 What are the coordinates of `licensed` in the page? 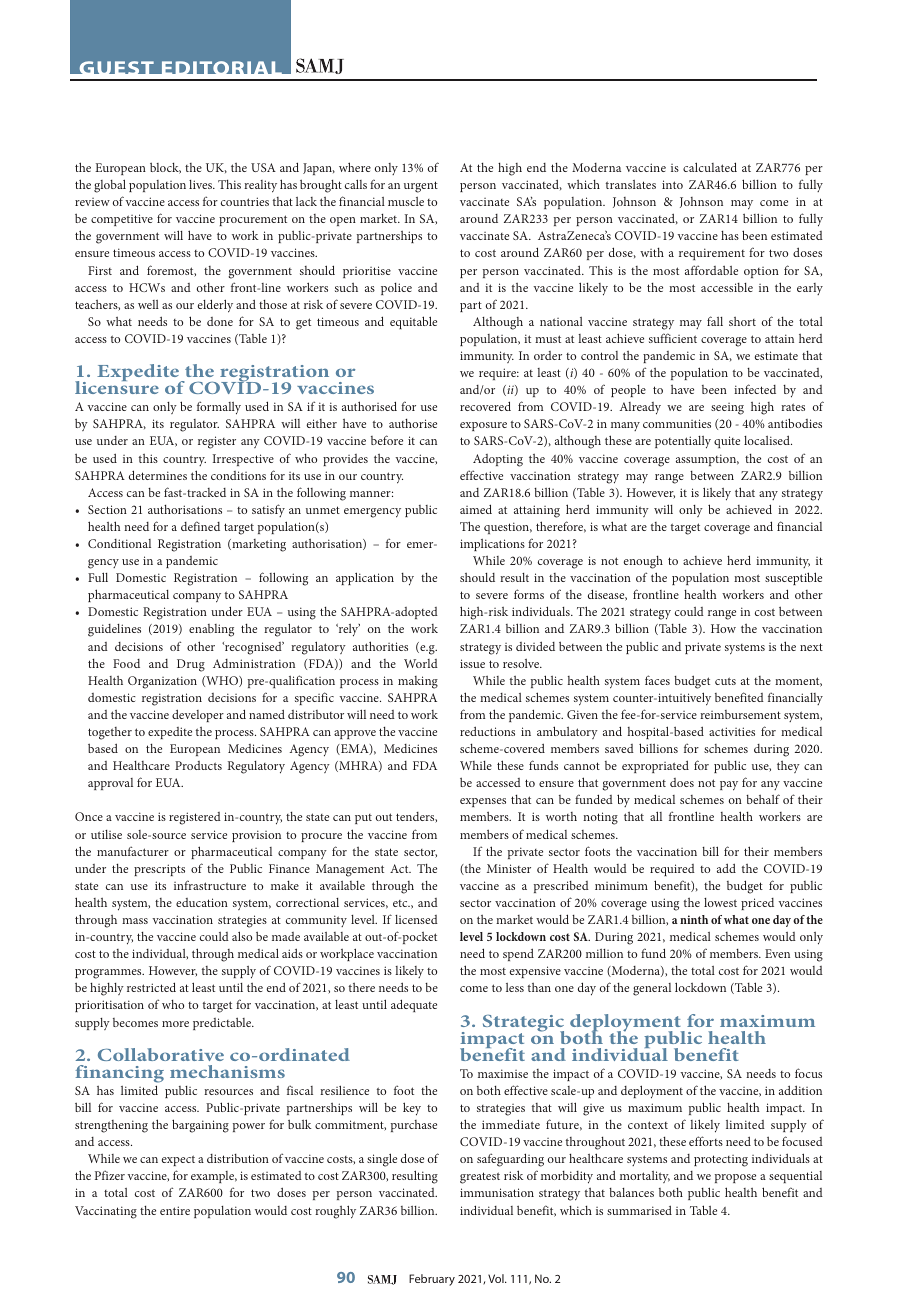 It's located at (416, 919).
